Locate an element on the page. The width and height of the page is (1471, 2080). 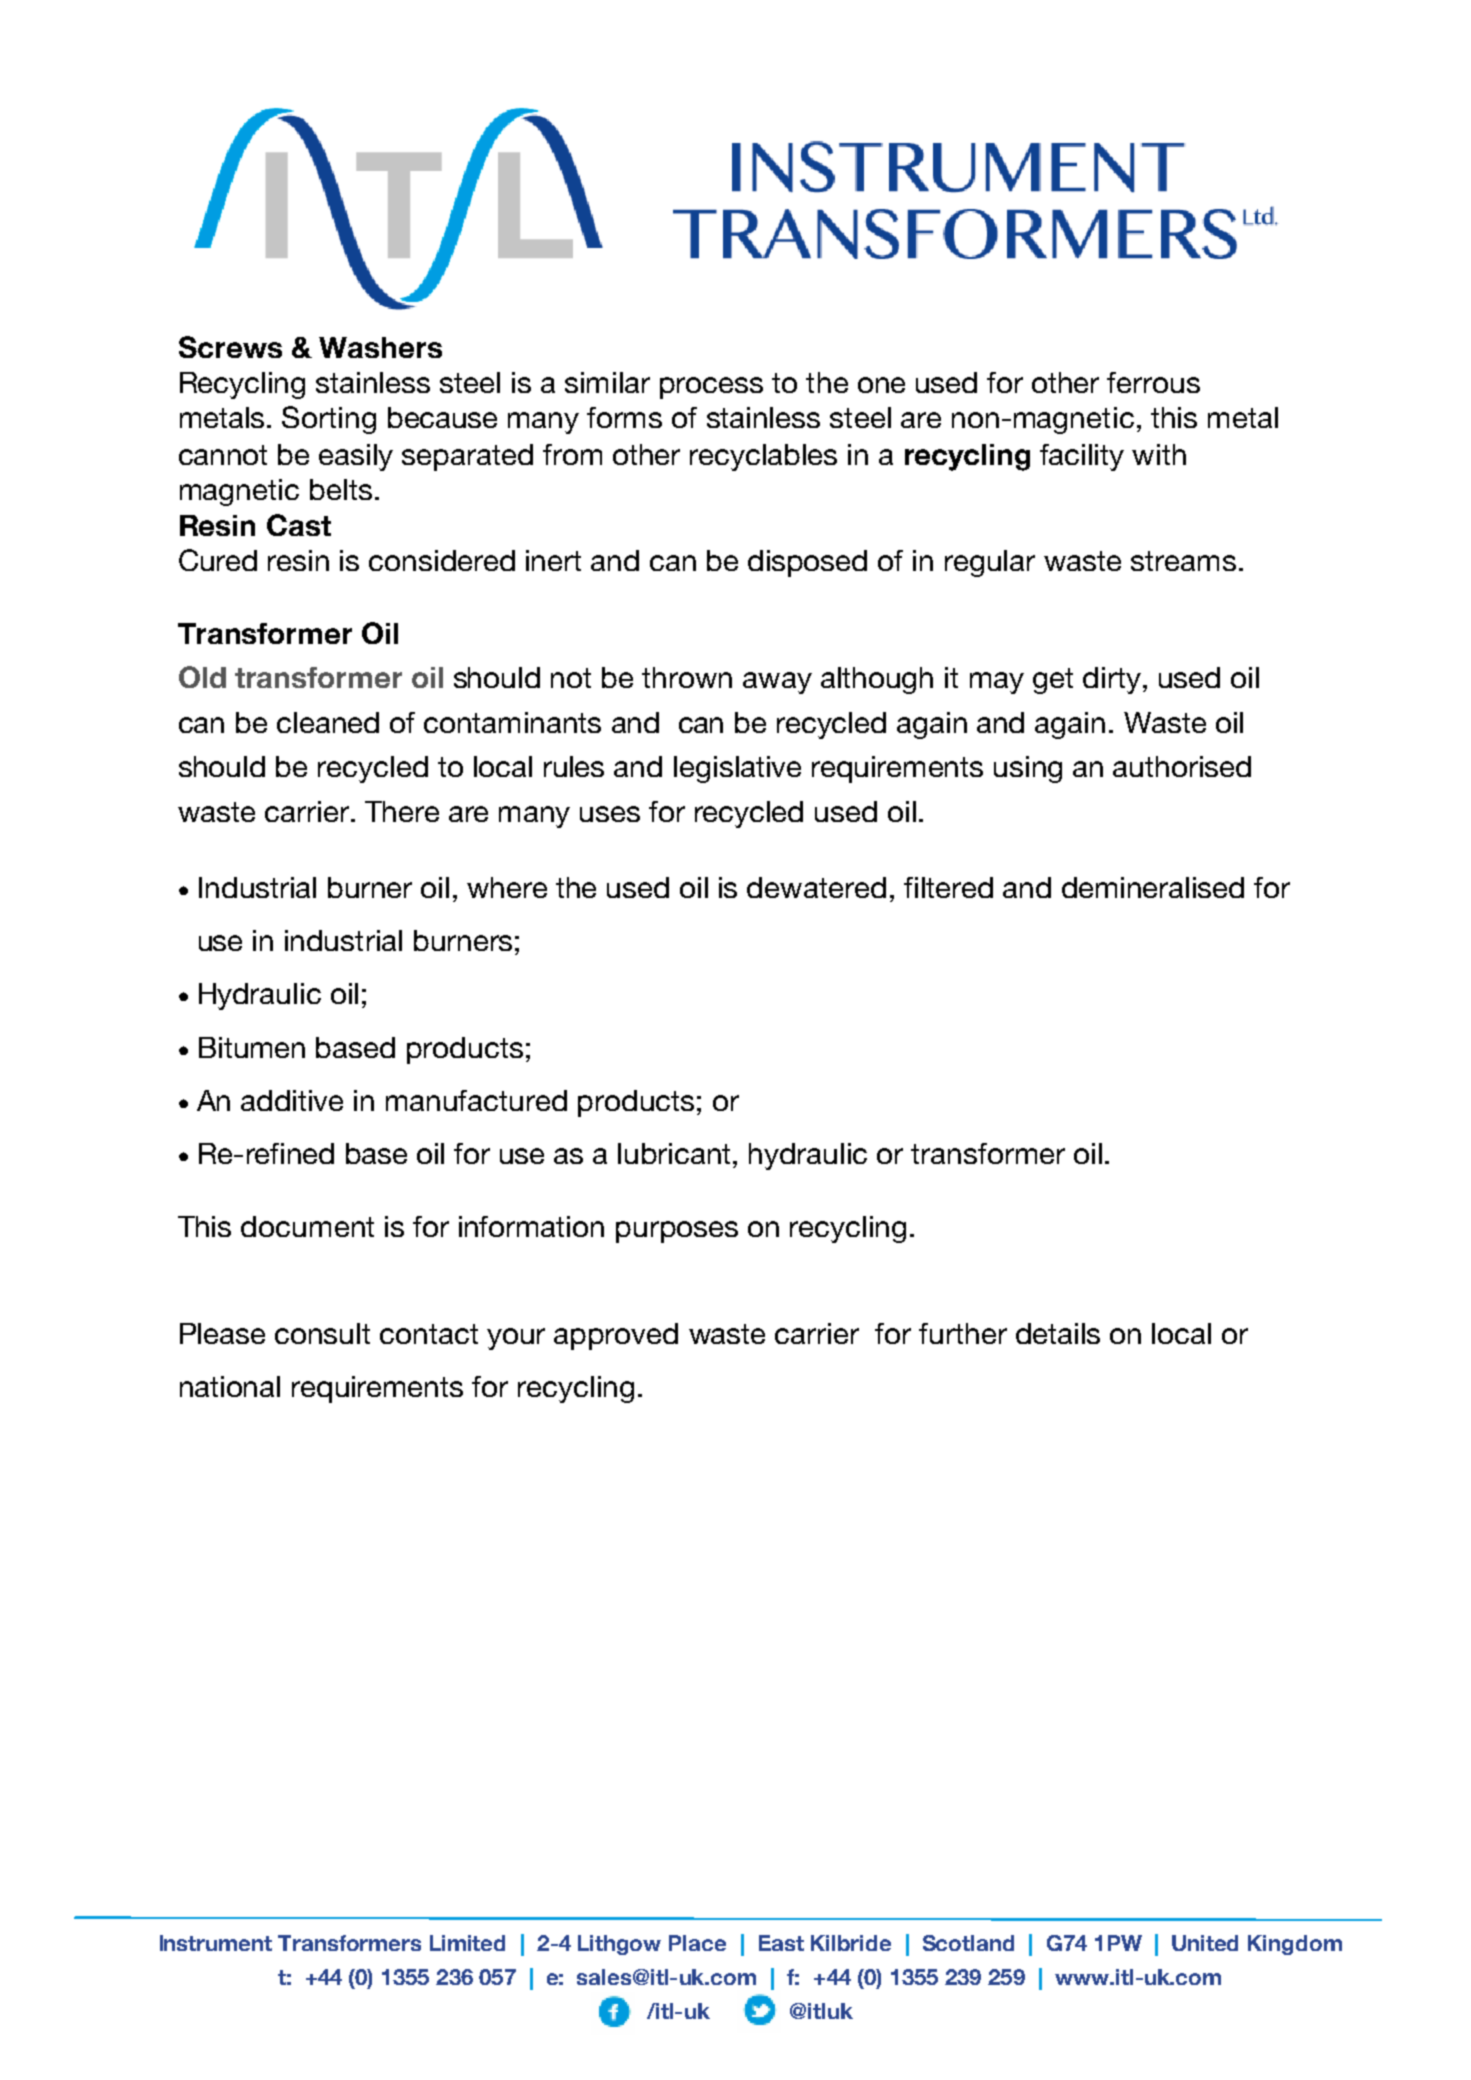
Sorting is located at coordinates (329, 420).
